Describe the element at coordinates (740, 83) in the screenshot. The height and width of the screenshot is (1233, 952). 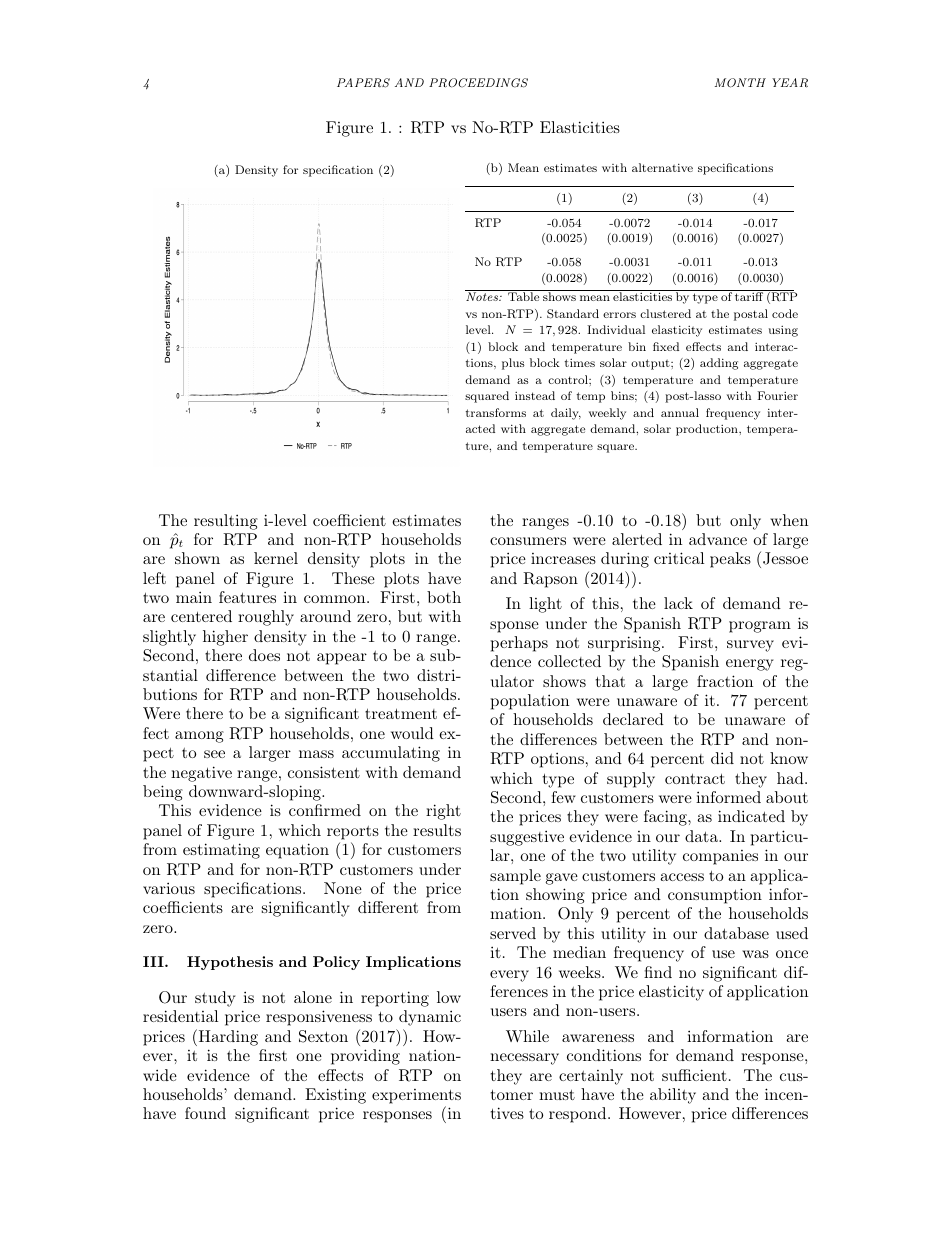
I see `MONTH` at that location.
